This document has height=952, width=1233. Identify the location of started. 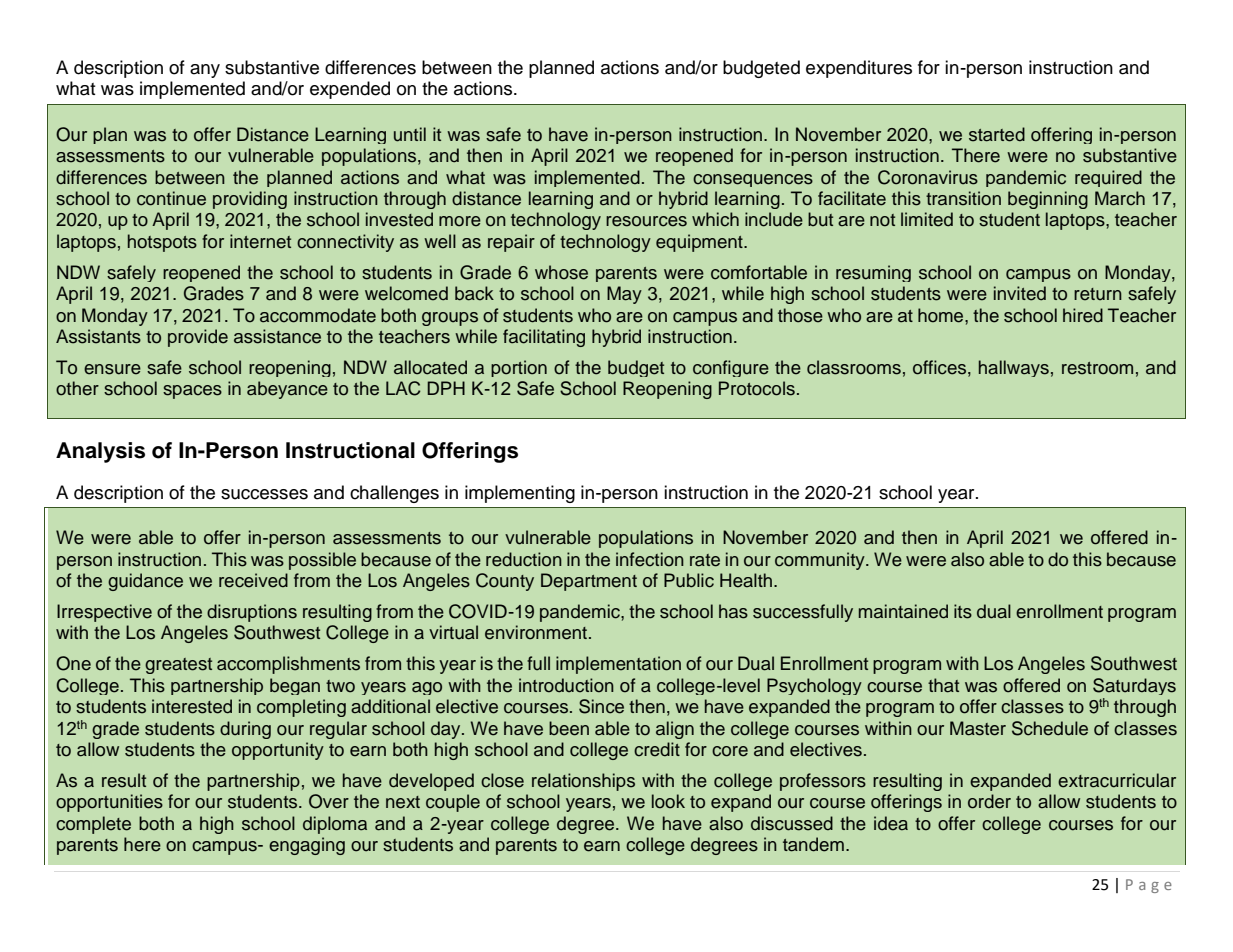
(997, 134).
